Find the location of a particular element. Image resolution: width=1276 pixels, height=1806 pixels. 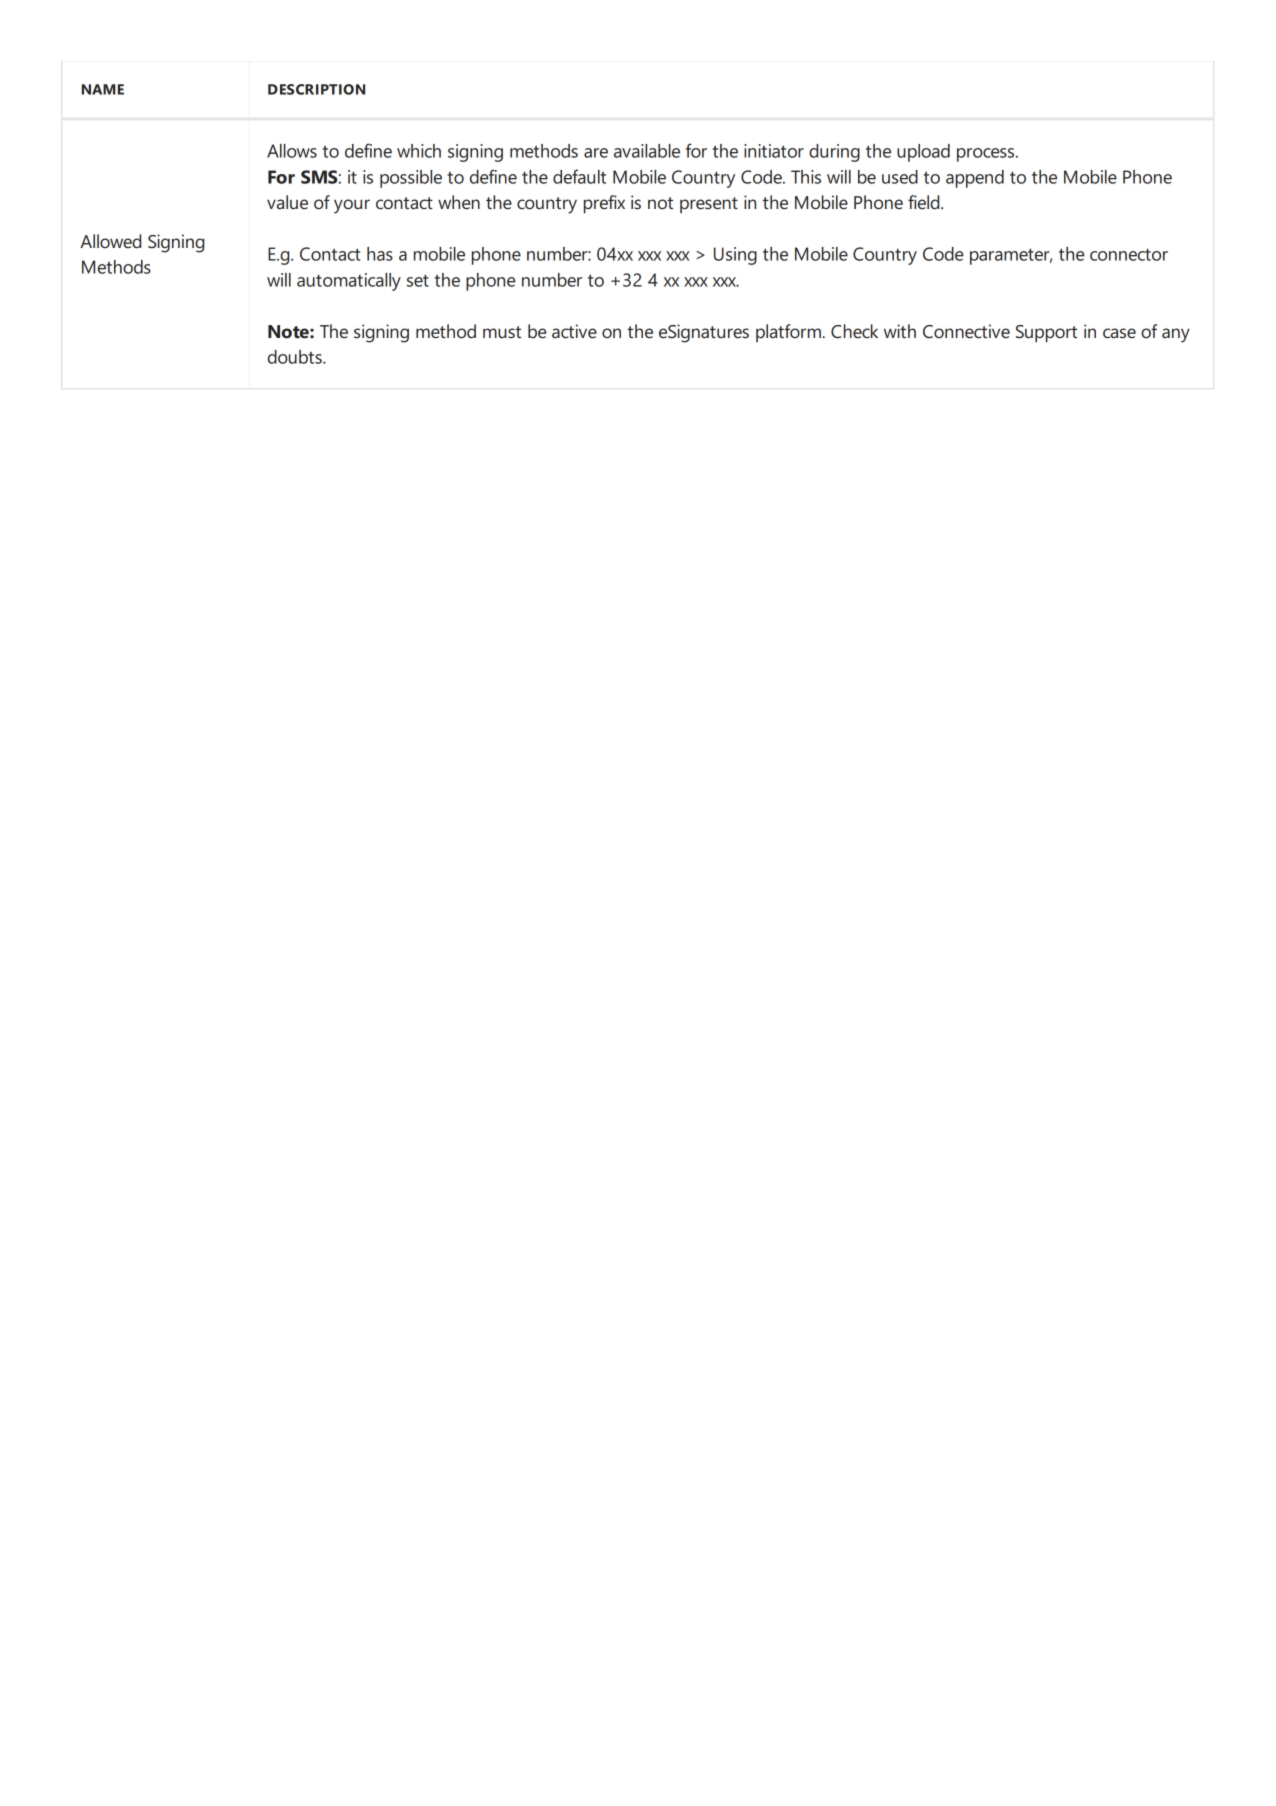

which is located at coordinates (419, 151).
